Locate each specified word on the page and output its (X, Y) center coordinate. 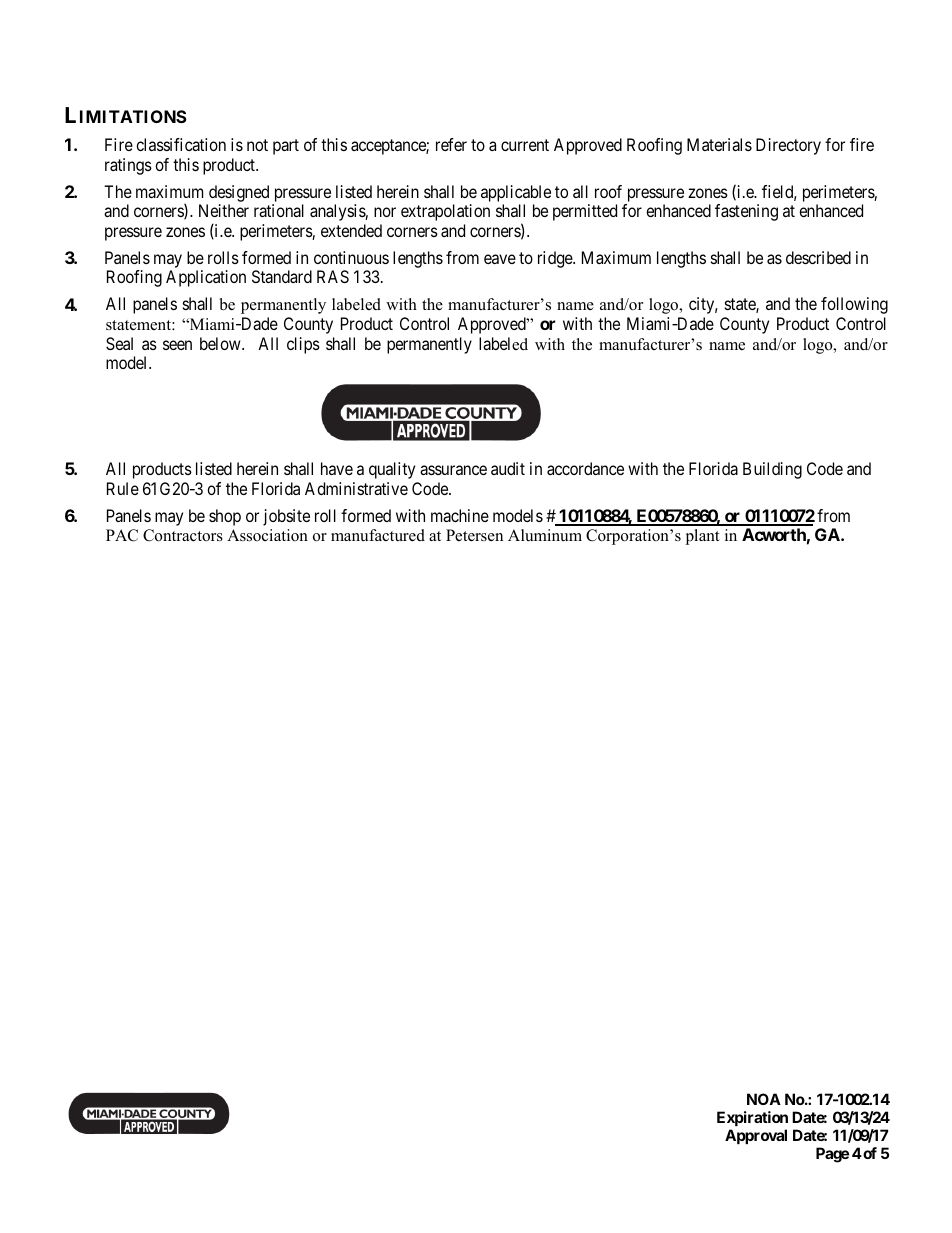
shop (225, 517)
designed (239, 193)
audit (508, 468)
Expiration (752, 1118)
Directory (788, 146)
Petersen (474, 535)
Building (772, 470)
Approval (756, 1136)
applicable (516, 193)
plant (702, 537)
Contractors (183, 535)
